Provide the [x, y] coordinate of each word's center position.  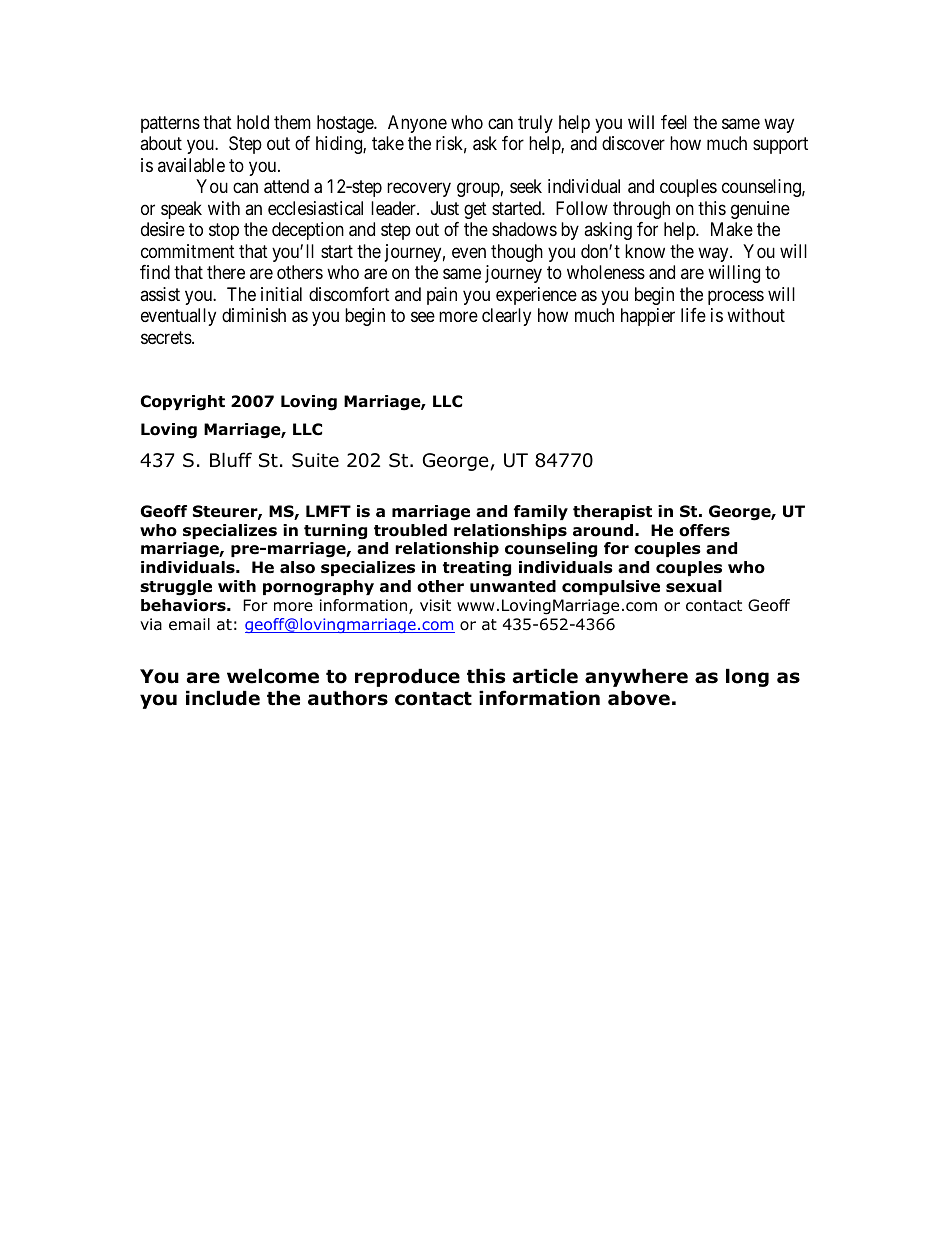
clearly [506, 317]
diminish [254, 315]
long [747, 677]
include [223, 698]
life [693, 315]
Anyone [417, 124]
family [541, 512]
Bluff [231, 460]
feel [674, 122]
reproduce [407, 677]
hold [253, 122]
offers [704, 530]
